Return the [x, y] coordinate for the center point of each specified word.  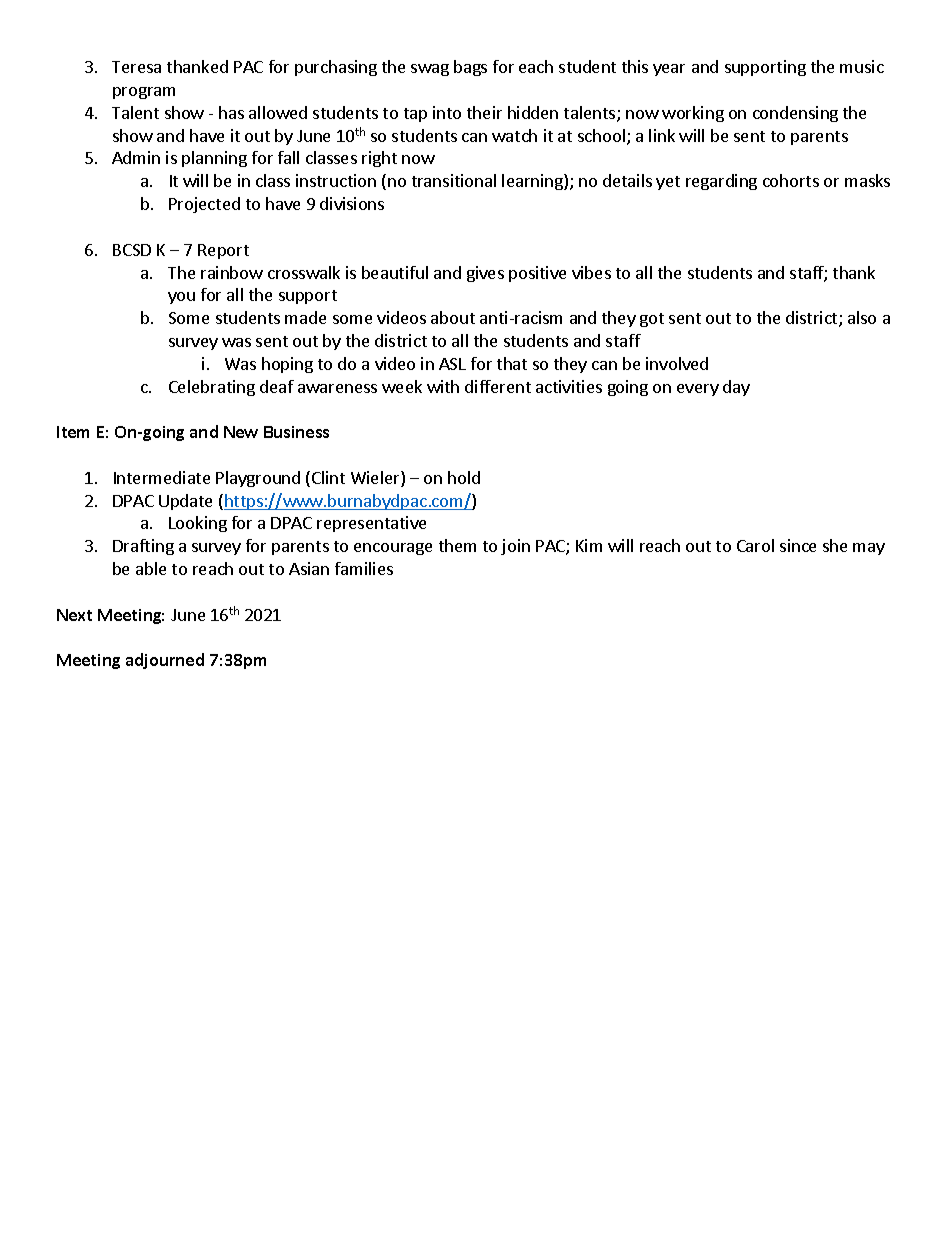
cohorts [791, 180]
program [144, 93]
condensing [795, 114]
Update [185, 502]
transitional [454, 180]
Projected [204, 205]
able [151, 568]
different [498, 386]
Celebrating [212, 388]
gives [485, 274]
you [181, 298]
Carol [755, 545]
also [862, 317]
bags [470, 68]
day [736, 388]
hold [464, 477]
